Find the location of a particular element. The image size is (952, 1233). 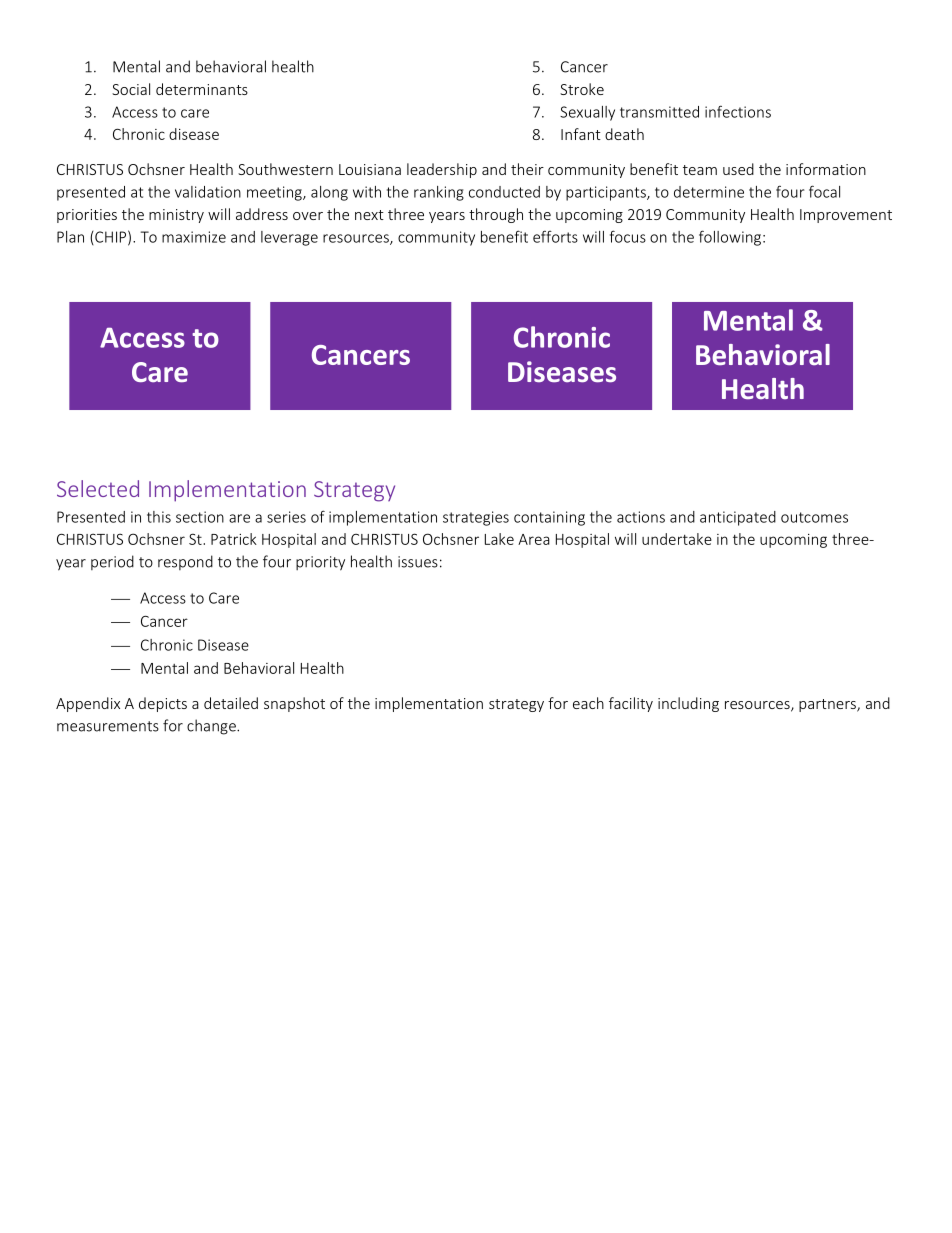

Sexually is located at coordinates (587, 113).
